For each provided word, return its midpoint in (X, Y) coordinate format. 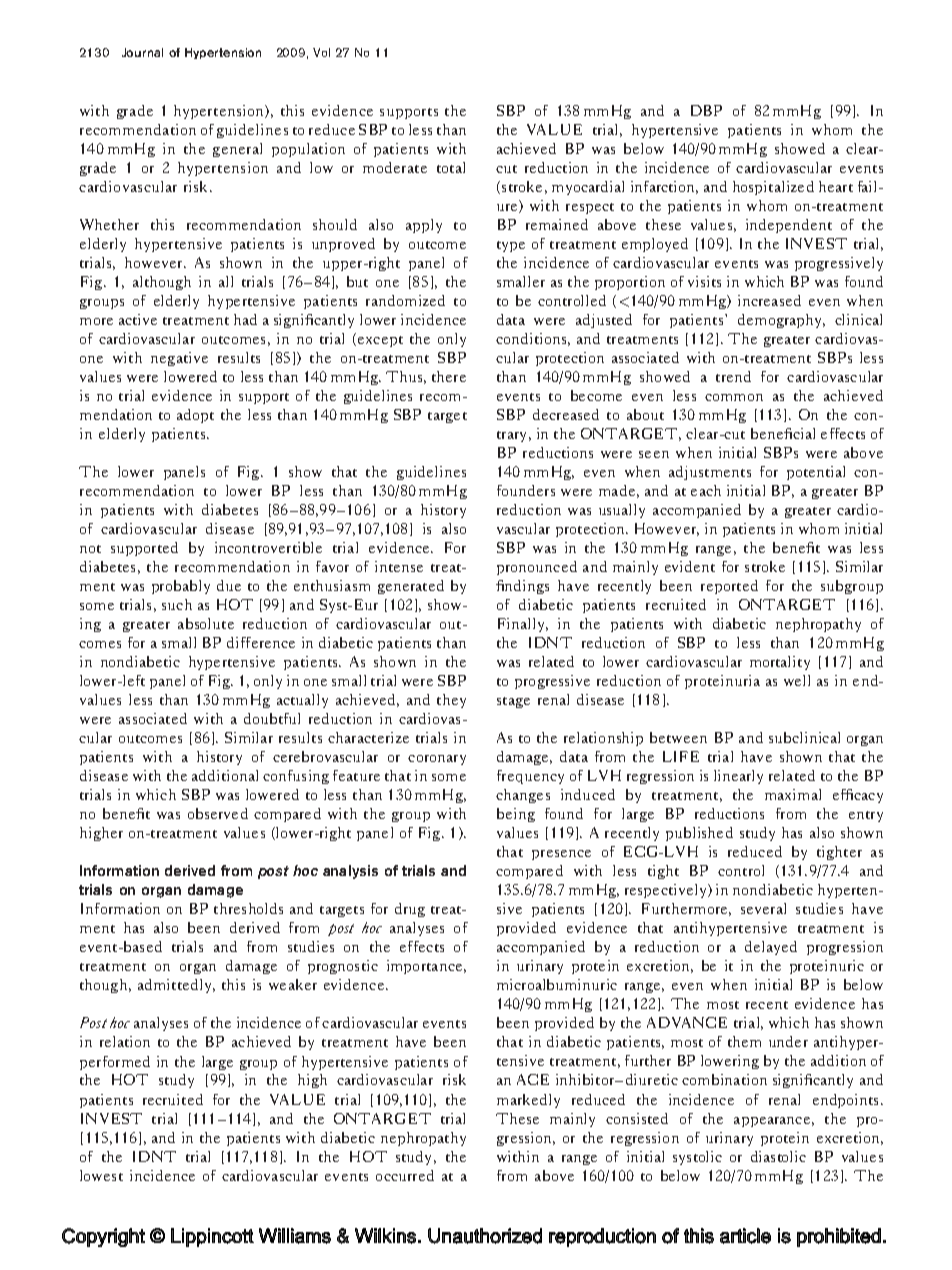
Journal (142, 52)
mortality (780, 663)
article (745, 1236)
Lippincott (212, 1237)
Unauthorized (485, 1236)
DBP (706, 110)
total (451, 167)
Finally (522, 625)
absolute (206, 623)
